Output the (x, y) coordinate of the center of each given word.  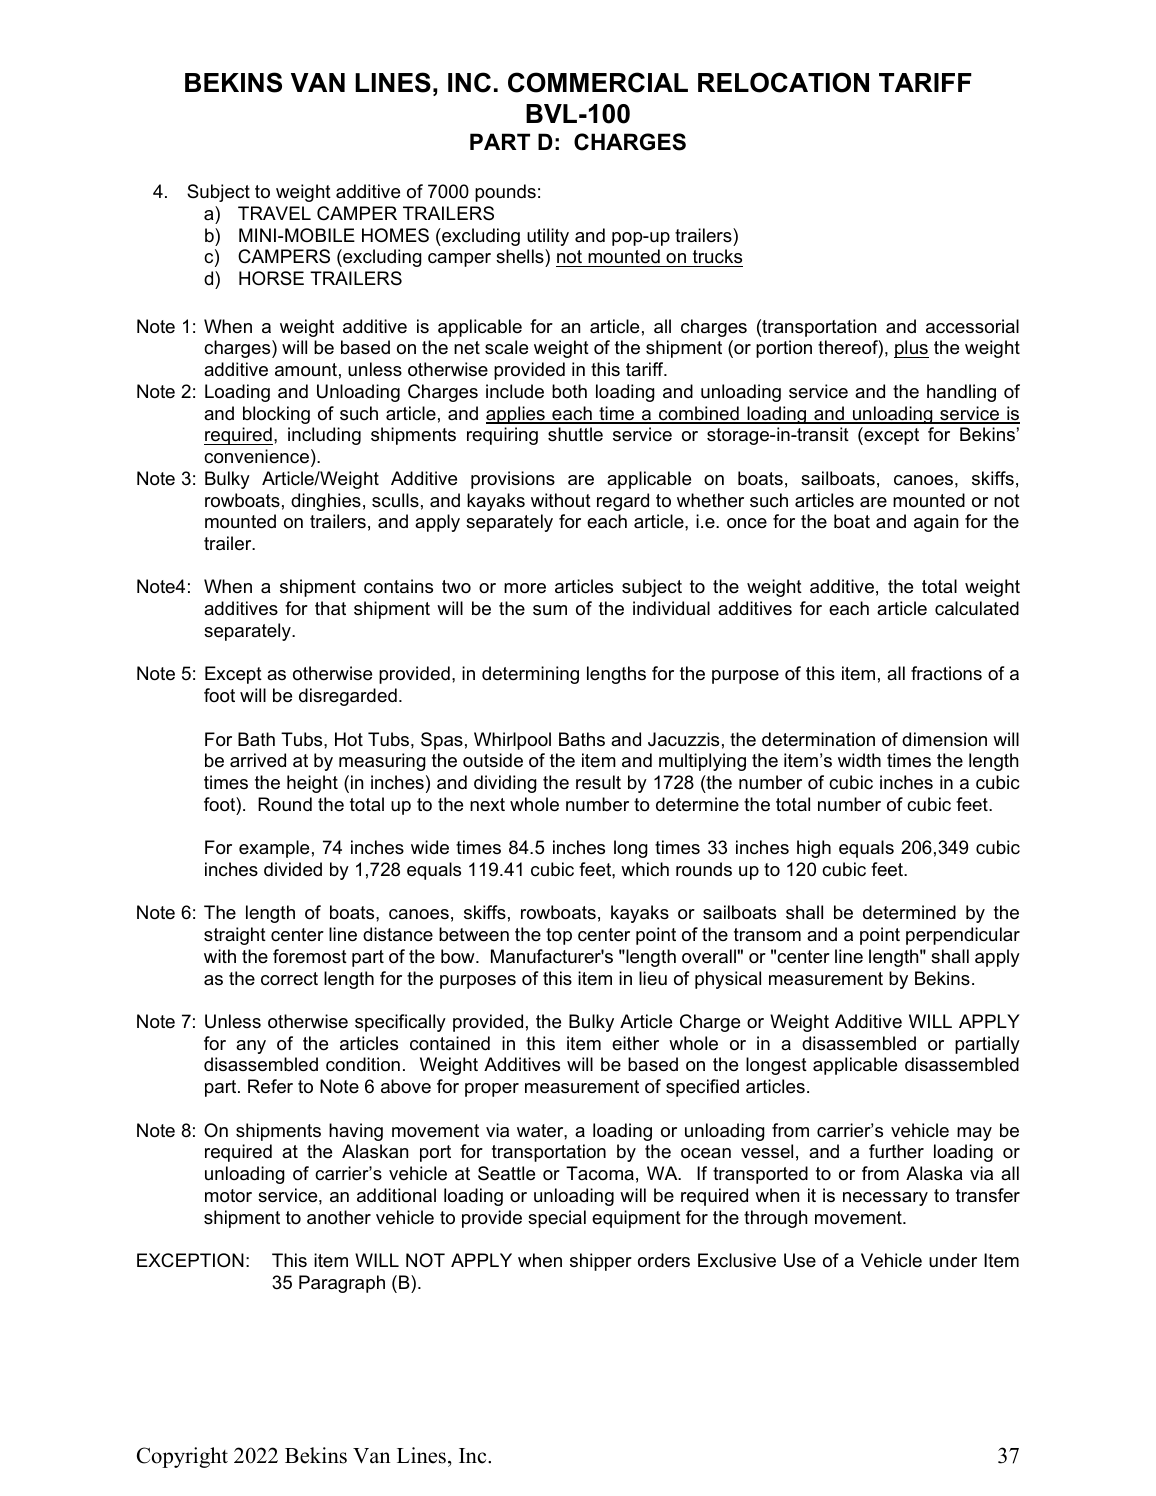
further (896, 1151)
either (635, 1043)
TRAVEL (274, 213)
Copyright (182, 1457)
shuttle (575, 434)
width (859, 760)
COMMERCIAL (598, 82)
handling (961, 393)
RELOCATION (783, 82)
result (598, 782)
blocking (276, 415)
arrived (258, 760)
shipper (601, 1262)
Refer (270, 1086)
